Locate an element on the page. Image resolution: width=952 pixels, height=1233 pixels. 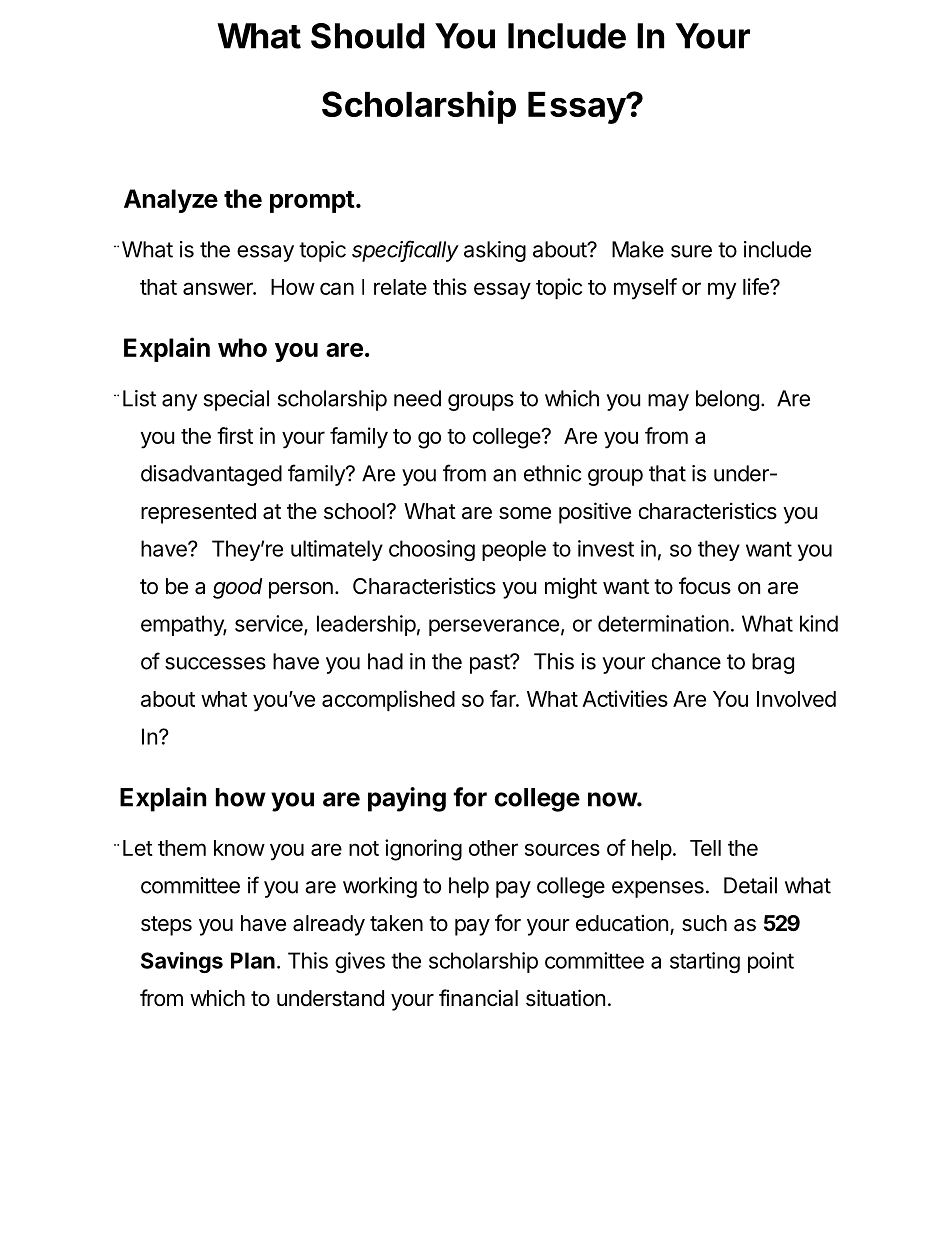
Plan is located at coordinates (253, 960).
